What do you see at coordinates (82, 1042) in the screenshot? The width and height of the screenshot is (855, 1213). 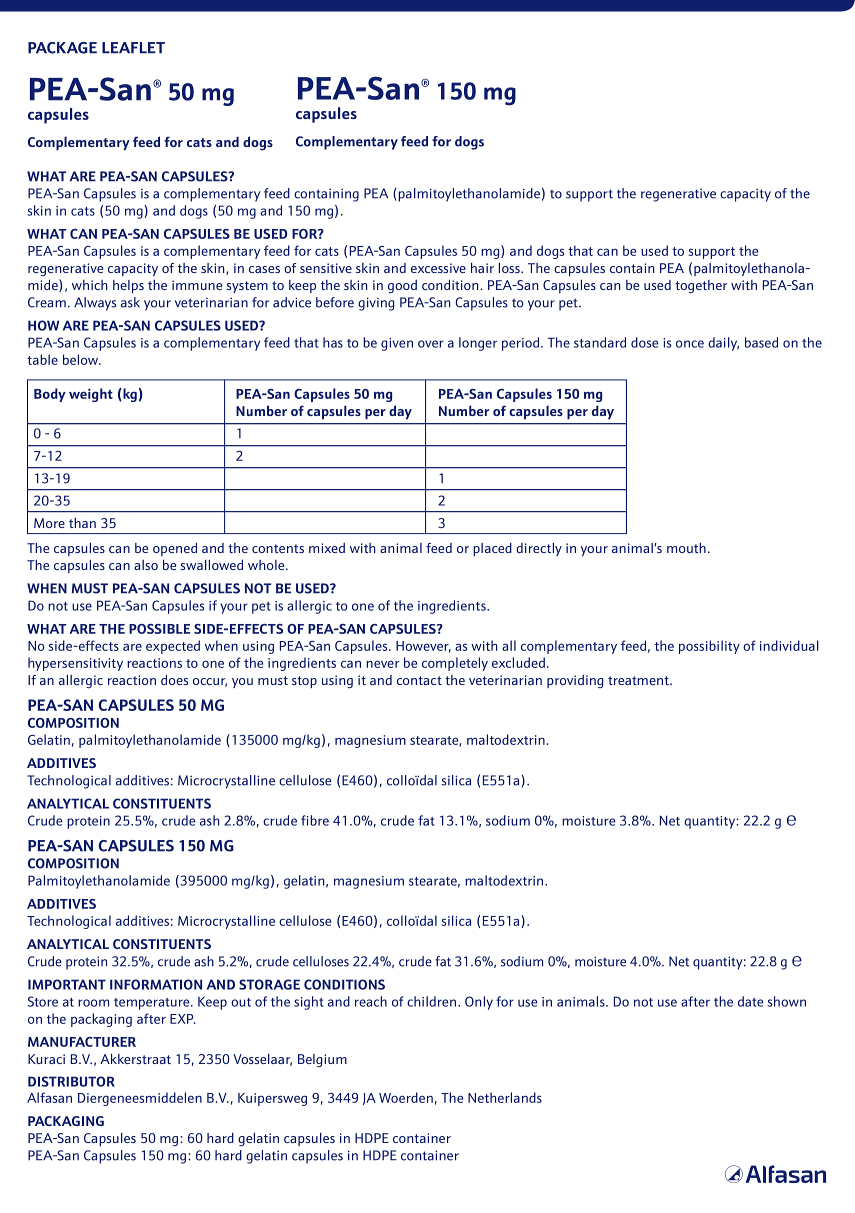 I see `MANUFACTURER` at bounding box center [82, 1042].
